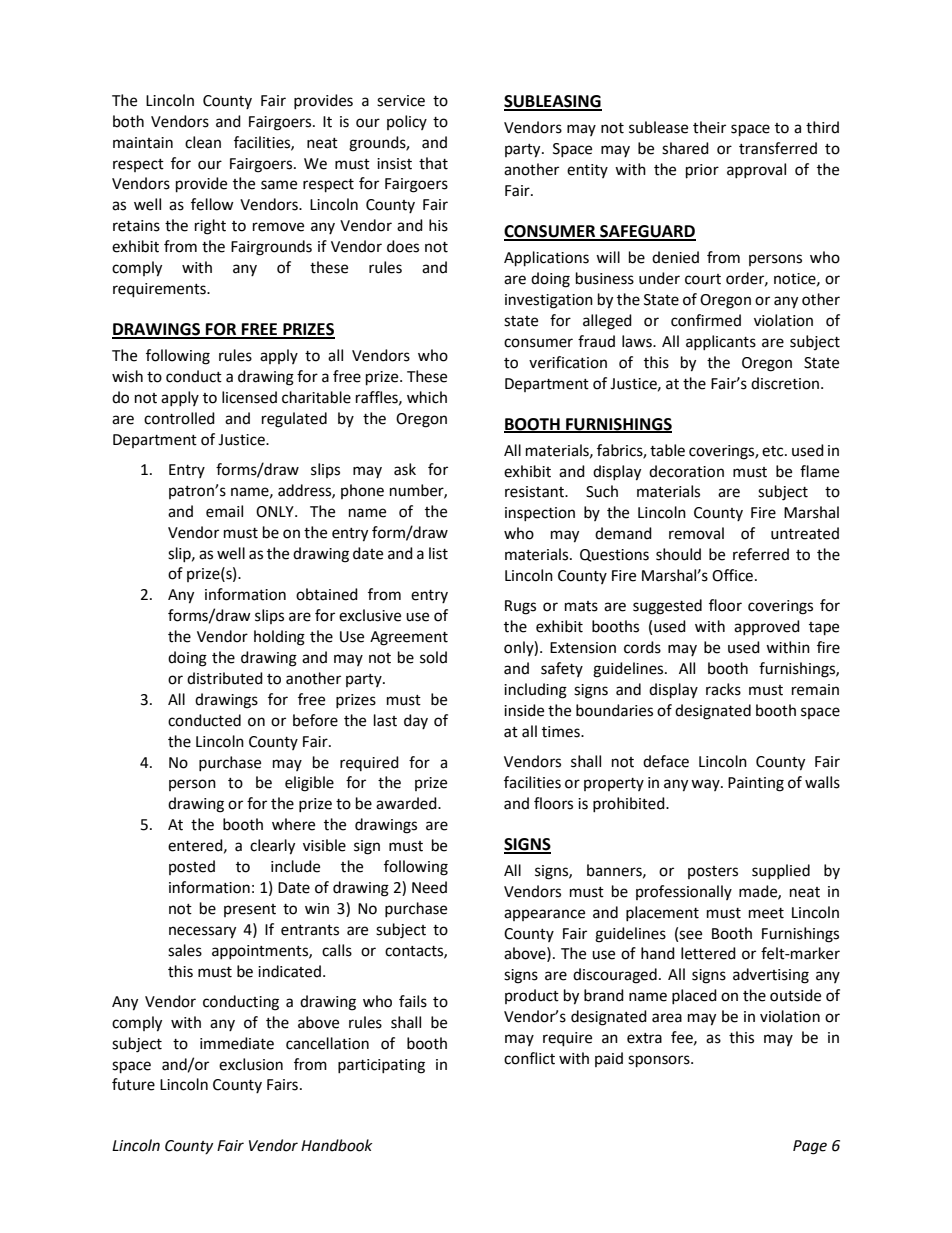 Image resolution: width=952 pixels, height=1233 pixels. Describe the element at coordinates (202, 932) in the image. I see `necessary` at that location.
